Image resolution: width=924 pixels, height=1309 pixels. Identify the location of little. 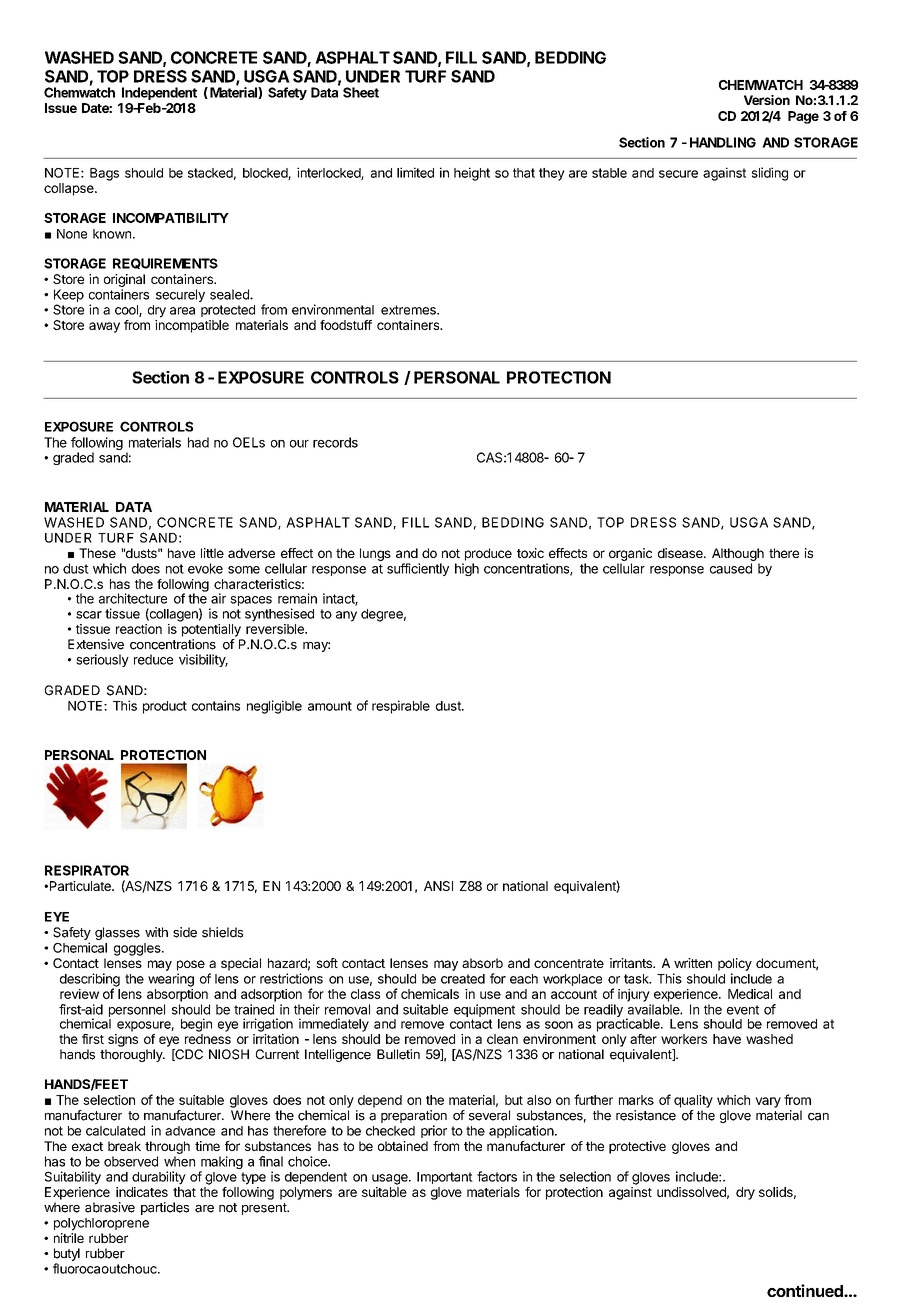
(212, 553).
